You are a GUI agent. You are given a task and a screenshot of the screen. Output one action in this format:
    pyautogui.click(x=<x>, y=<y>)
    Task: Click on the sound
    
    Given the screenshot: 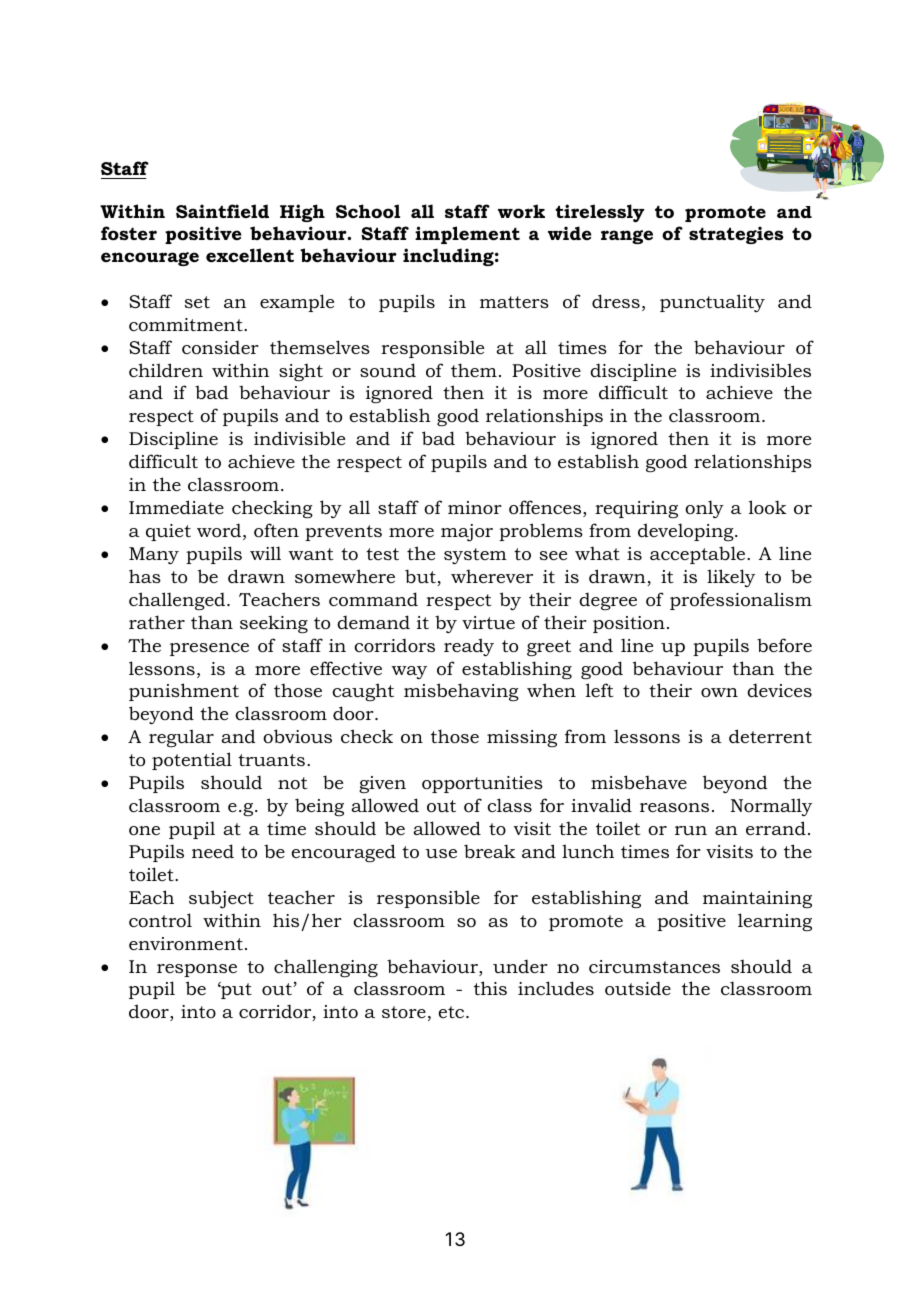 What is the action you would take?
    pyautogui.click(x=388, y=370)
